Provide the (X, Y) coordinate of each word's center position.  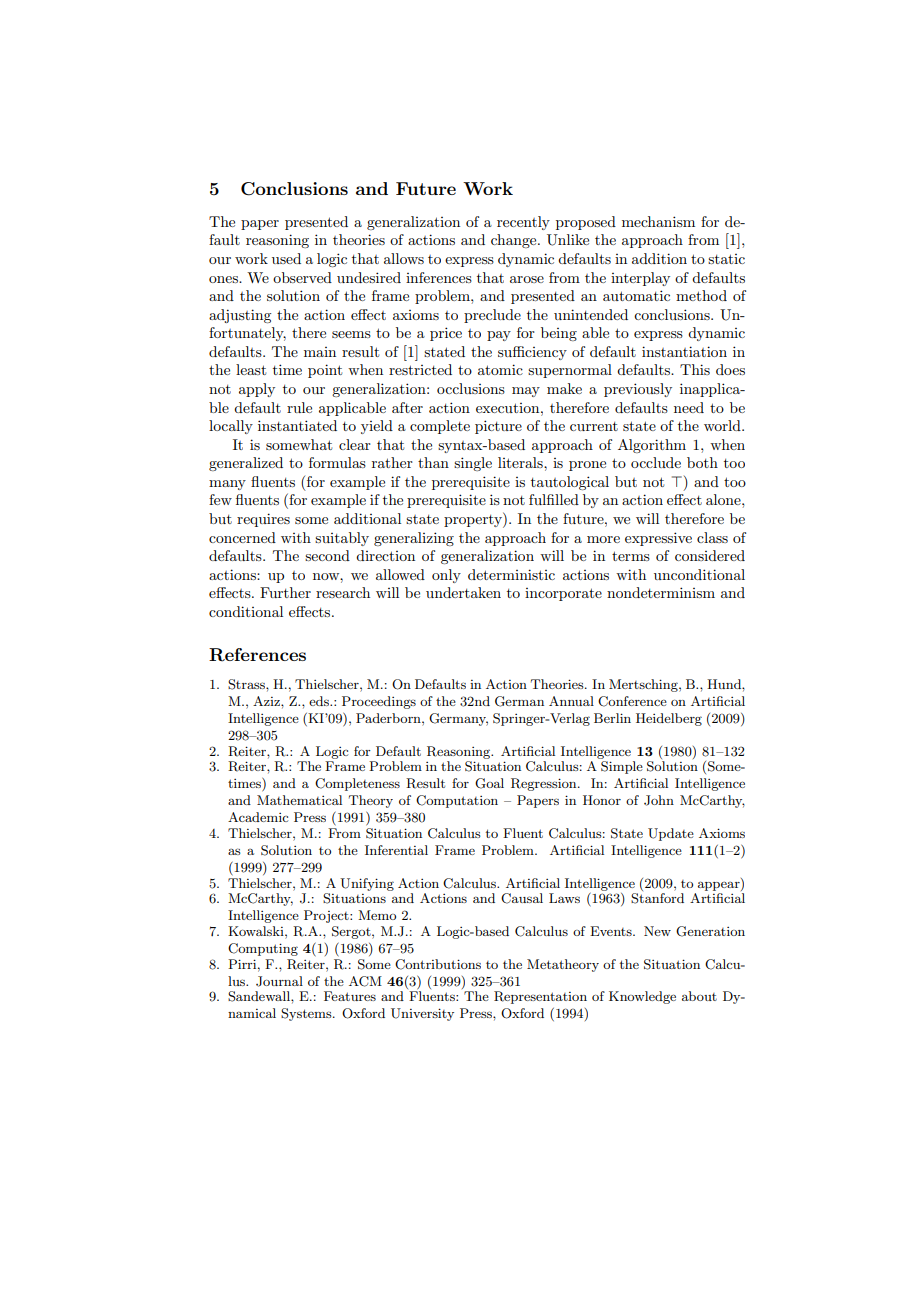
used (286, 258)
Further (285, 592)
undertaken (463, 592)
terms (631, 556)
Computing (263, 949)
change (515, 241)
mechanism (658, 221)
